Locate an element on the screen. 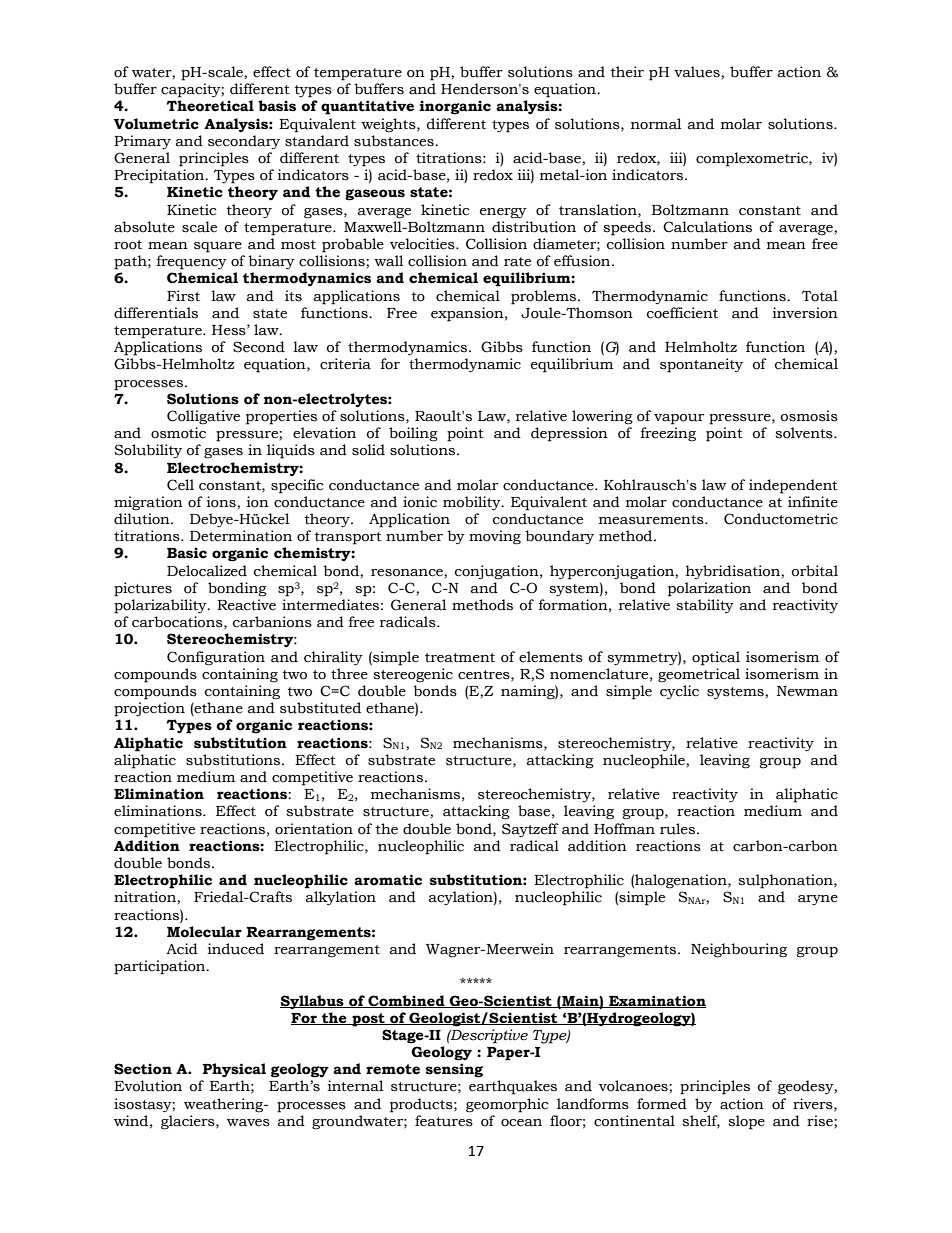 The height and width of the screenshot is (1233, 952). projection is located at coordinates (149, 709).
